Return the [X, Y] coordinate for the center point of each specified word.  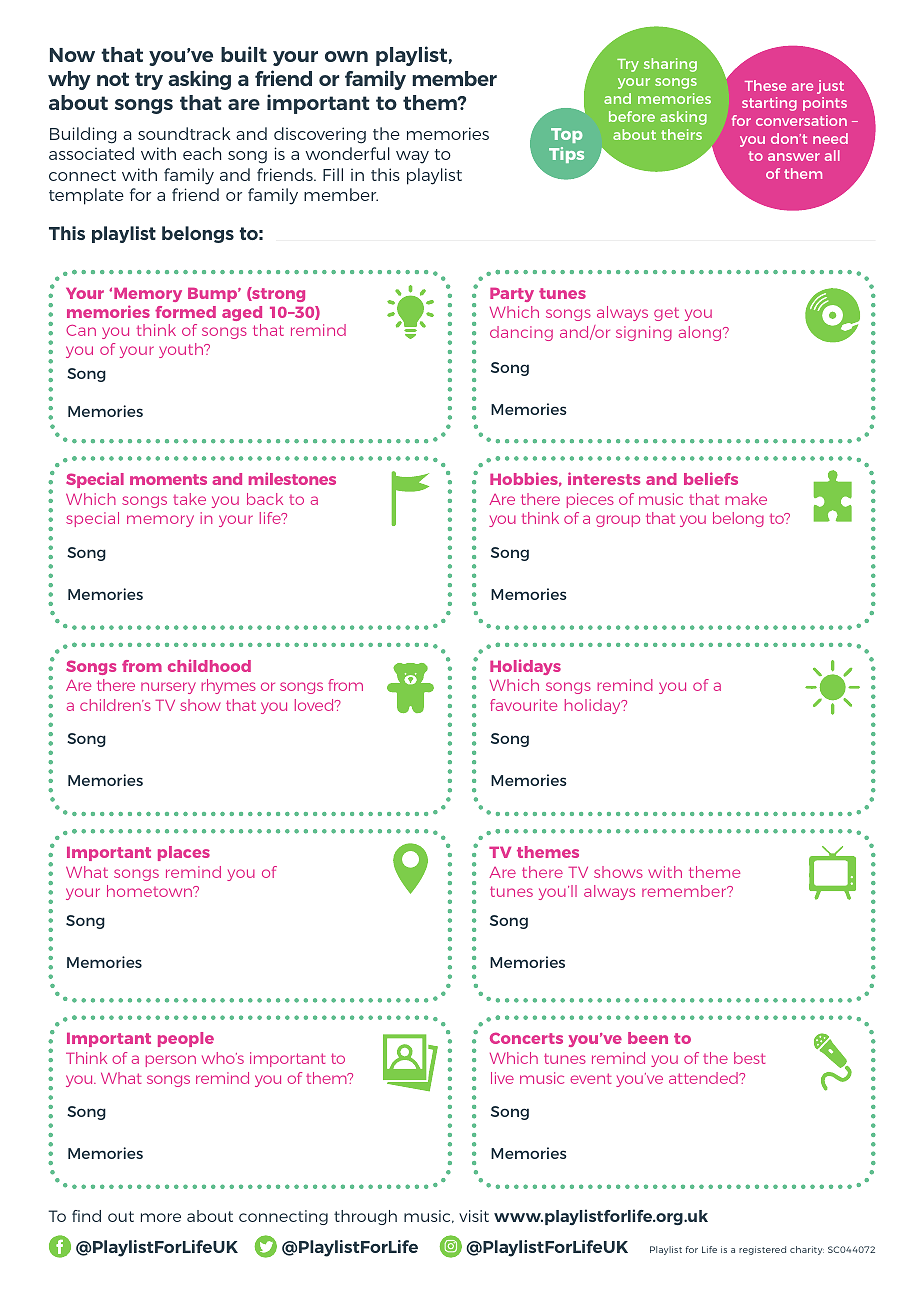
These [765, 85]
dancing [521, 333]
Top [567, 135]
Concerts [526, 1038]
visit [474, 1216]
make [746, 499]
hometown [151, 891]
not [113, 79]
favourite [523, 705]
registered [762, 1250]
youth [182, 350]
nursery [168, 688]
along [701, 333]
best [749, 1058]
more [161, 1217]
